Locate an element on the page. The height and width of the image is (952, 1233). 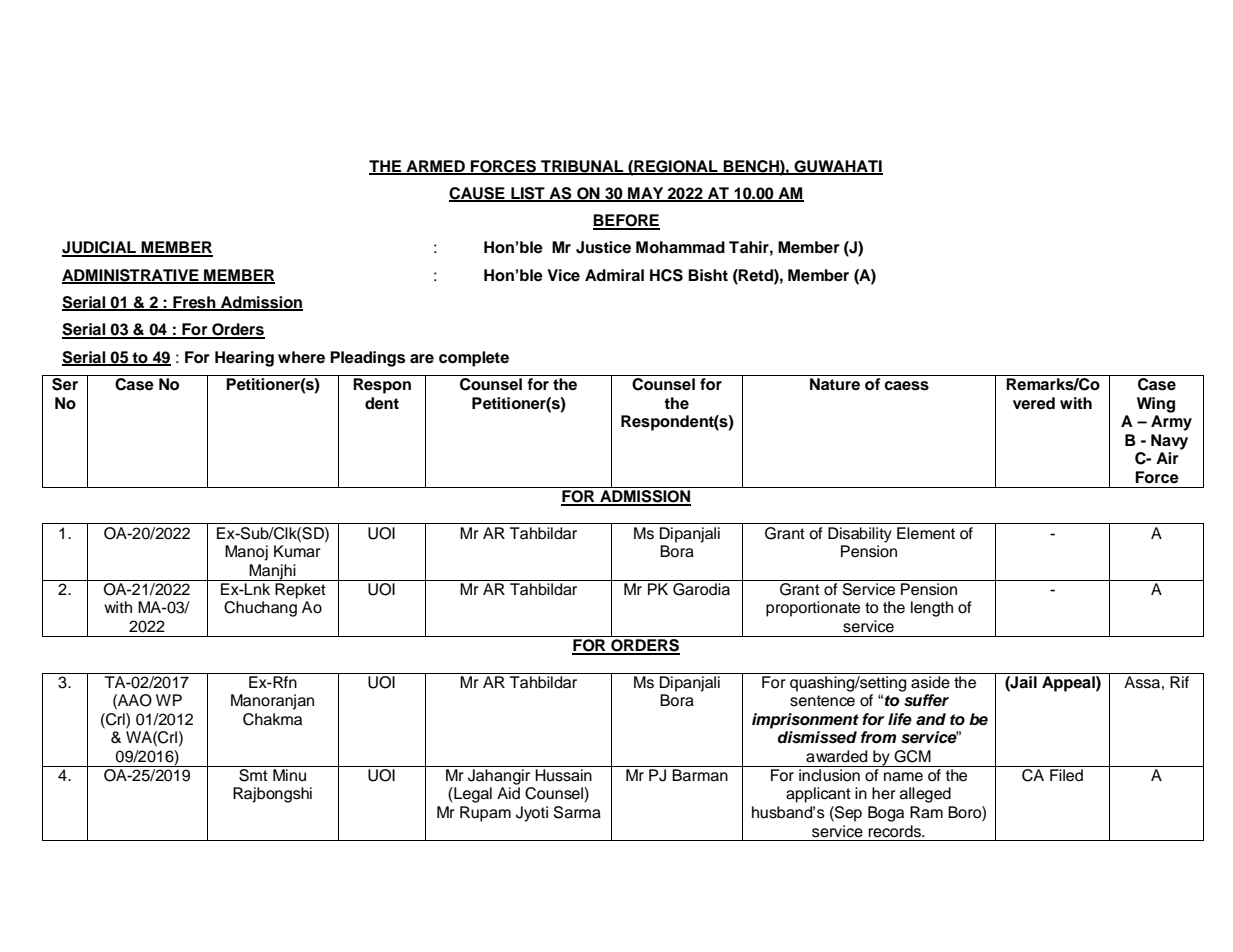
Wing is located at coordinates (1156, 405).
